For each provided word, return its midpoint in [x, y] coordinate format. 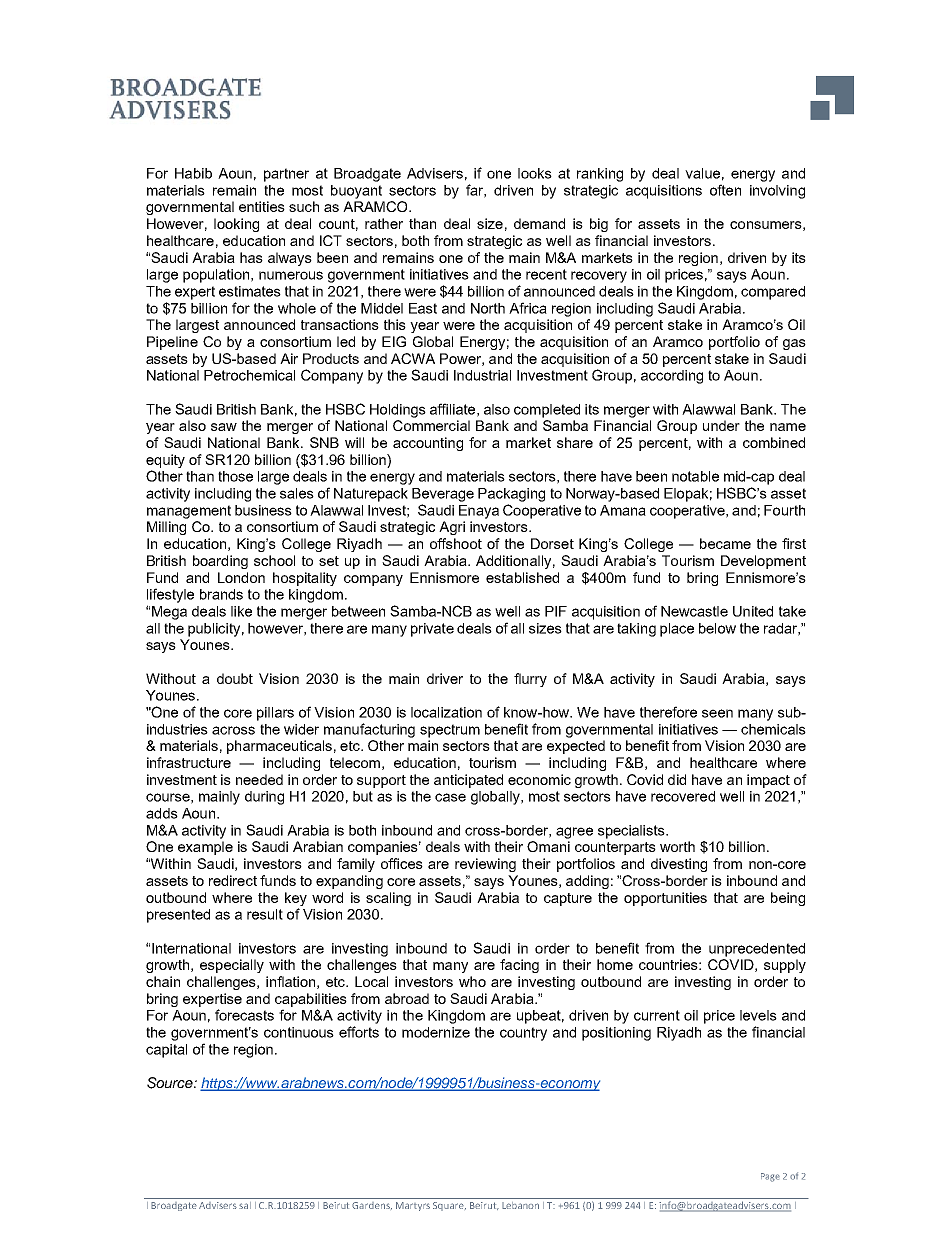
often [725, 190]
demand [539, 223]
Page [770, 1177]
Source [171, 1083]
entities [262, 206]
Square [449, 1206]
